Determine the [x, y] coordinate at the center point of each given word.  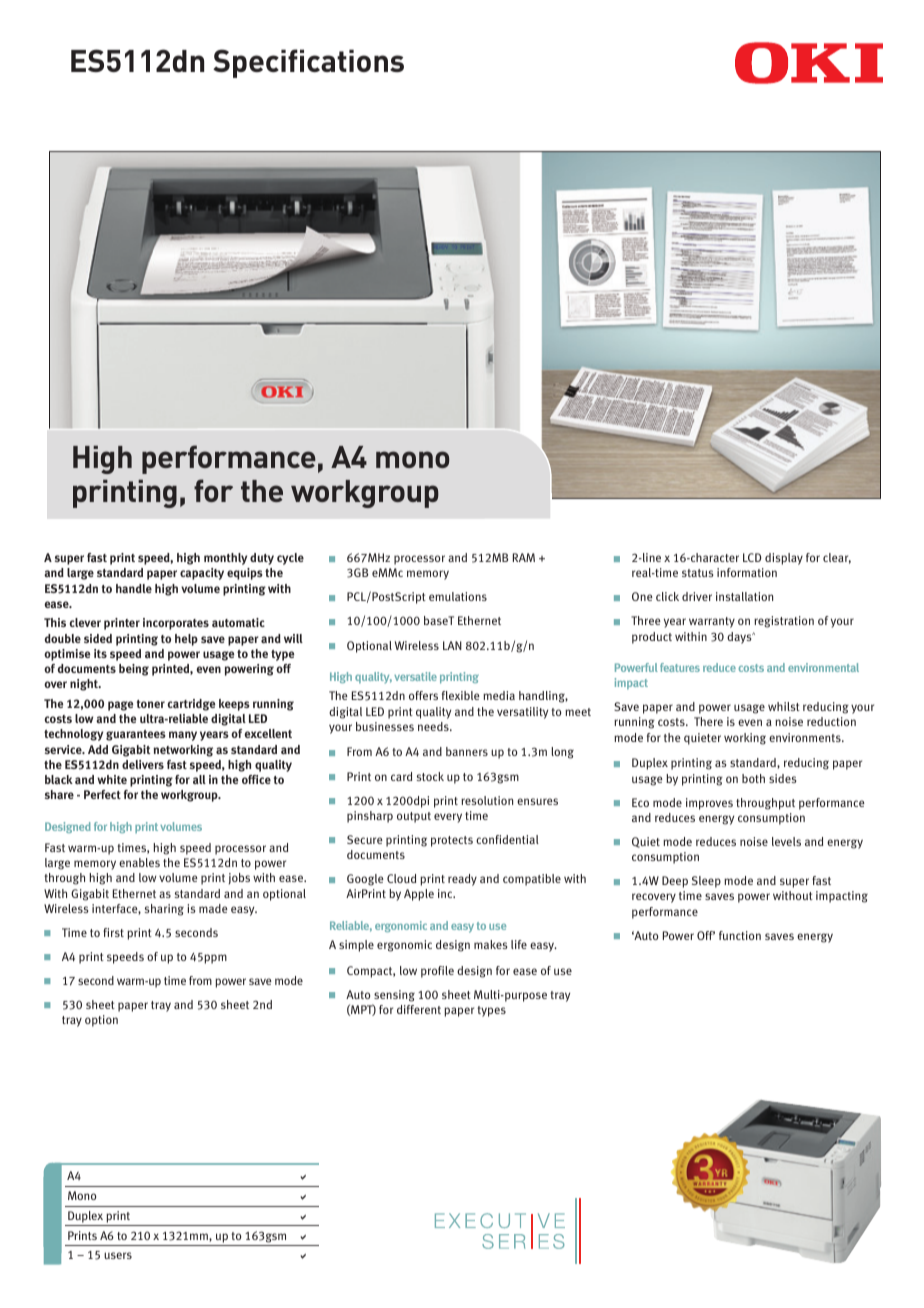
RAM [524, 557]
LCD [752, 557]
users [118, 1255]
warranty [712, 622]
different [419, 1009]
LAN [452, 645]
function [740, 935]
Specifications [308, 63]
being [134, 670]
